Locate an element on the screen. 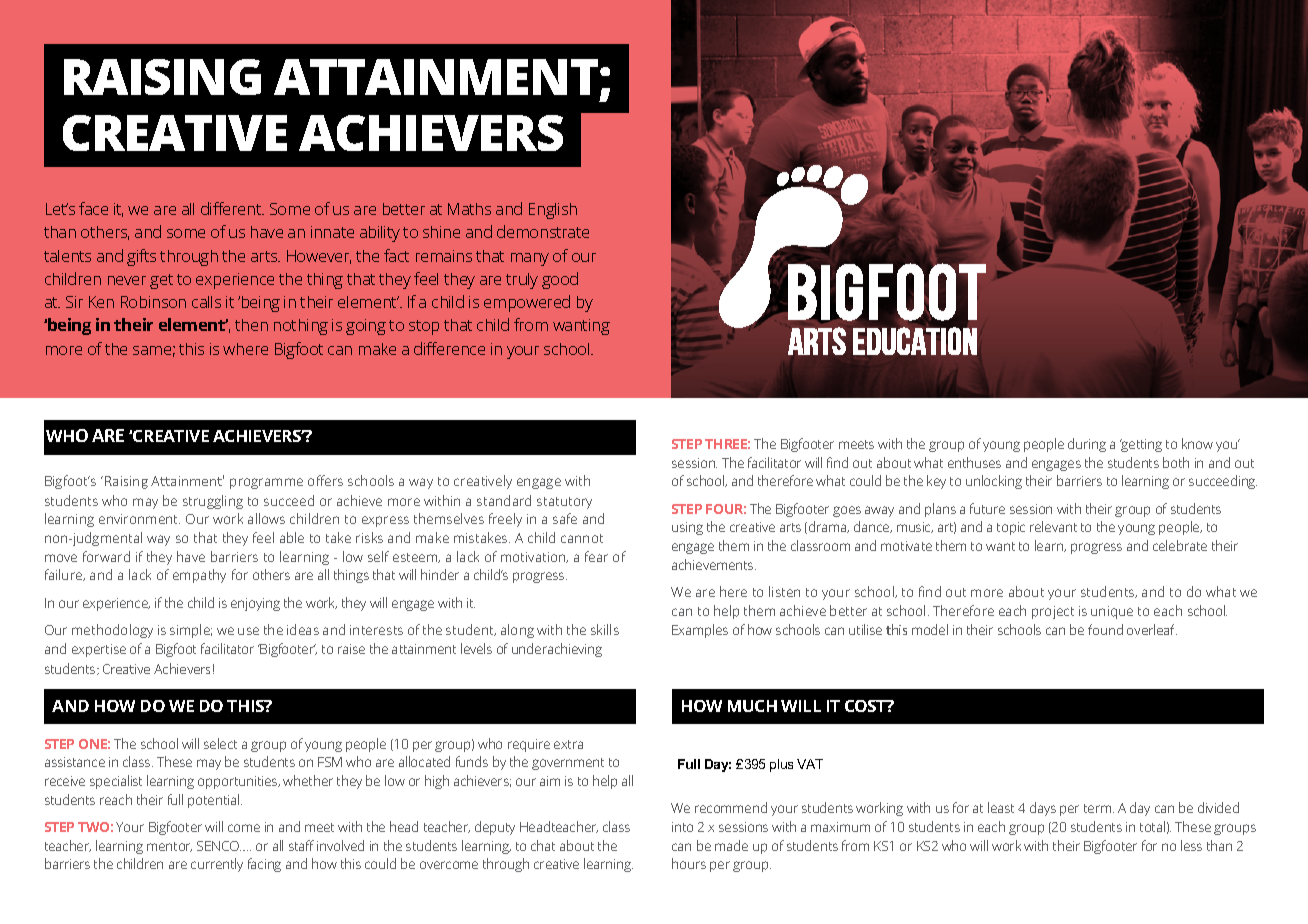  relevant is located at coordinates (1053, 526).
